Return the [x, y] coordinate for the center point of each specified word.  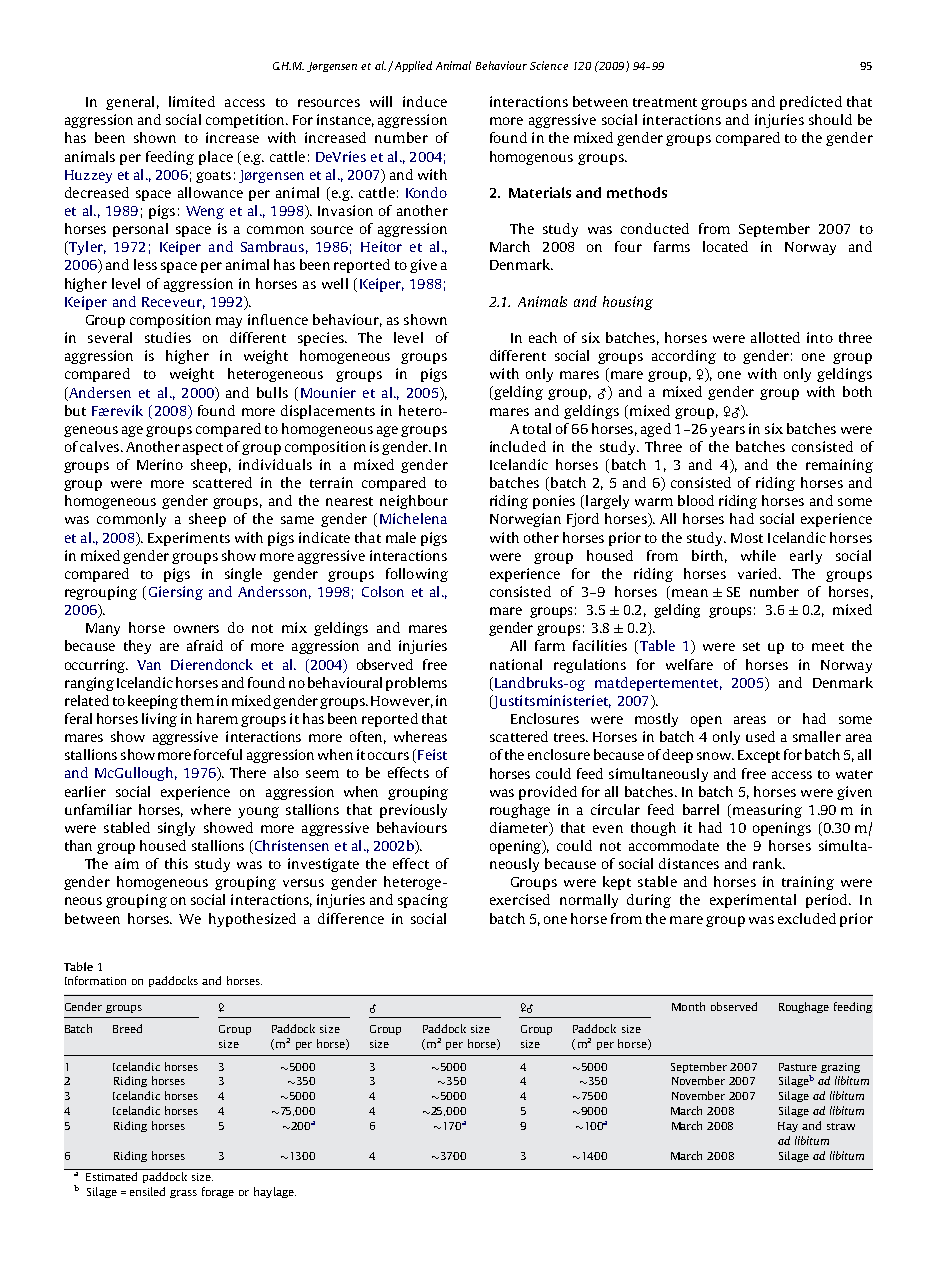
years [727, 431]
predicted [811, 103]
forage [218, 1192]
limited [192, 101]
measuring [767, 811]
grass [183, 1194]
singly [176, 829]
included [518, 446]
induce [425, 101]
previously [413, 811]
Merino [160, 464]
